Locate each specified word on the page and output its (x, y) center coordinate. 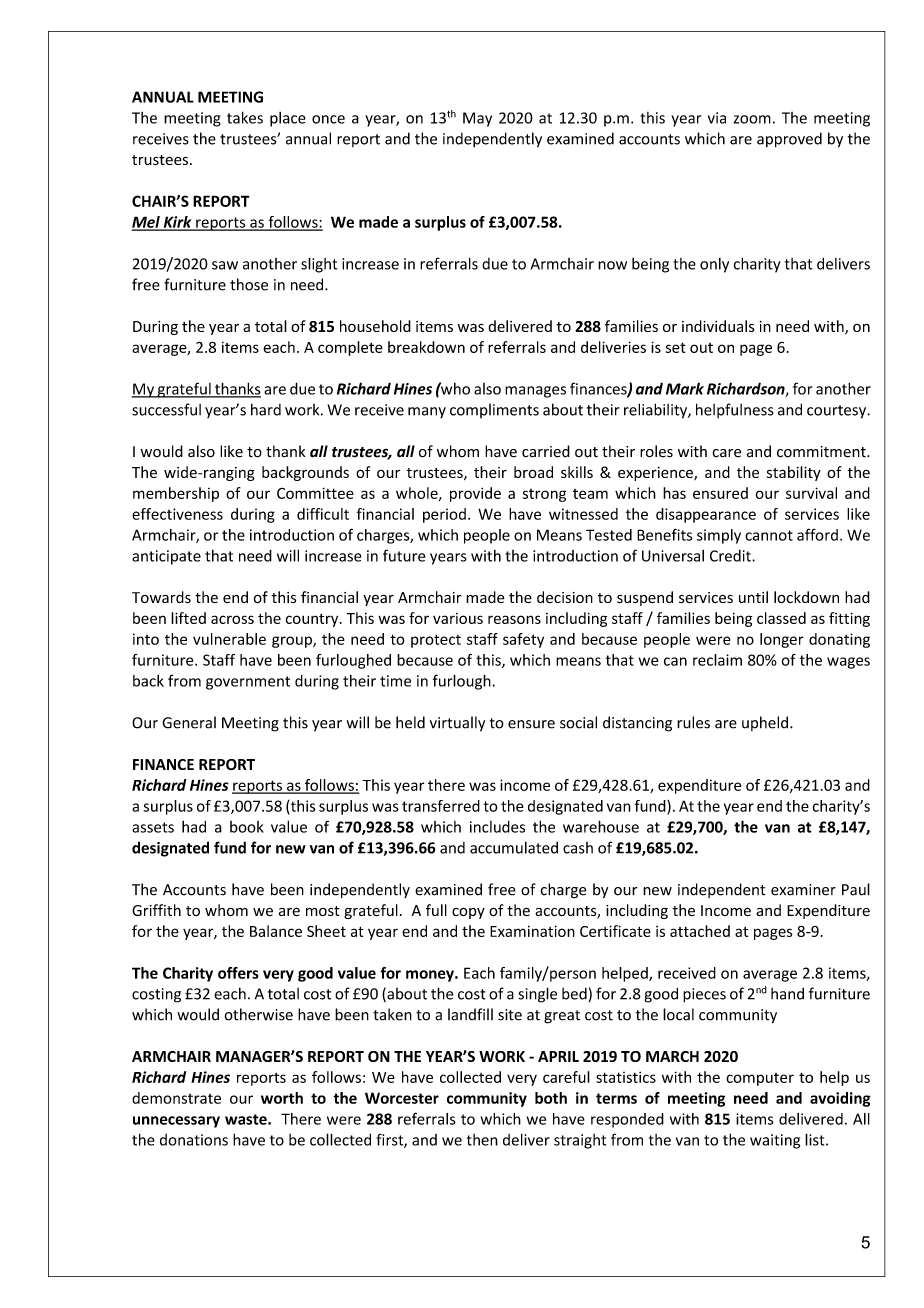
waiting (775, 1141)
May (477, 119)
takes (245, 117)
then (482, 1140)
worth (282, 1098)
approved (789, 140)
